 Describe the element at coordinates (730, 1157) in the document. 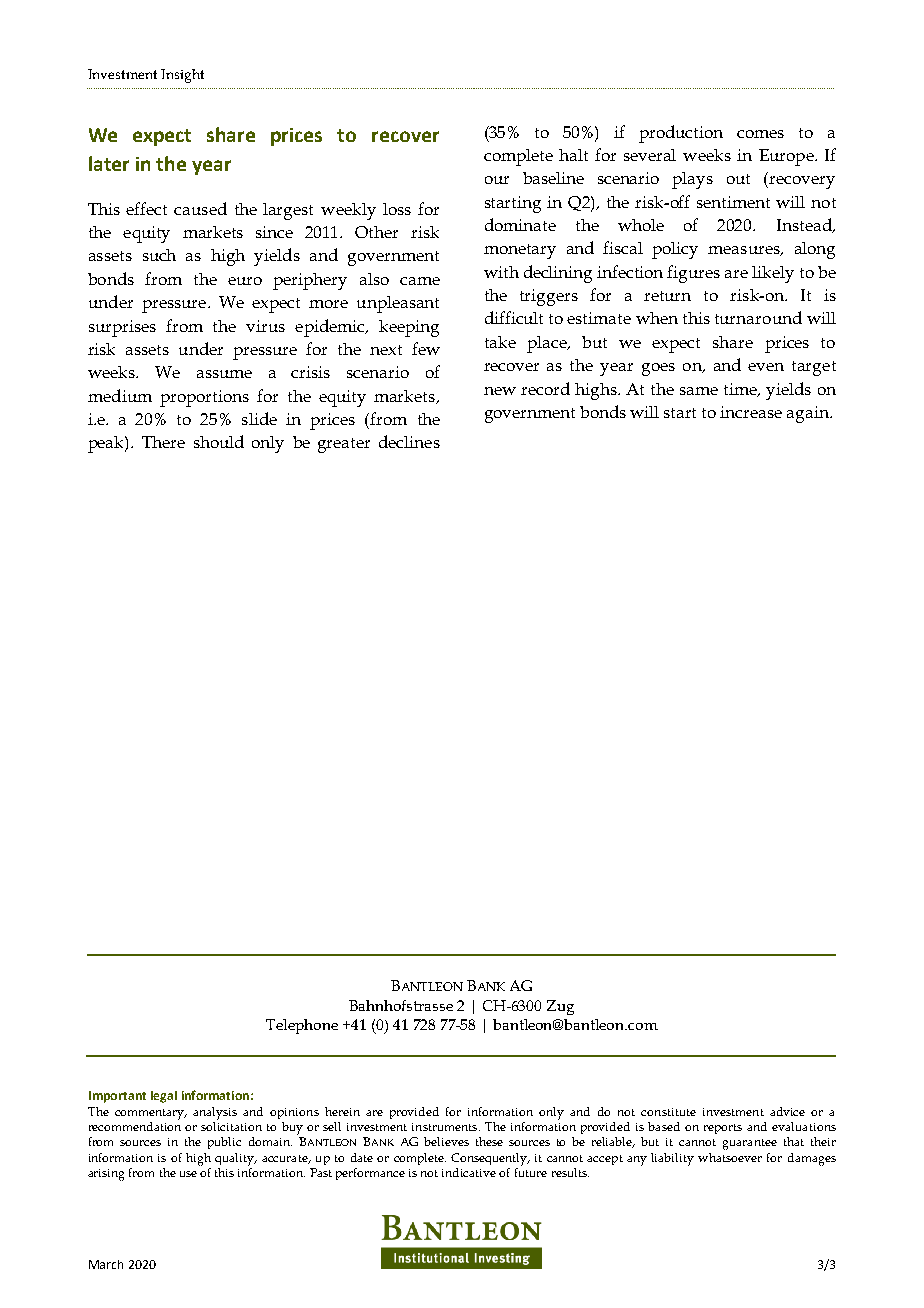

I see `whatsoever` at that location.
